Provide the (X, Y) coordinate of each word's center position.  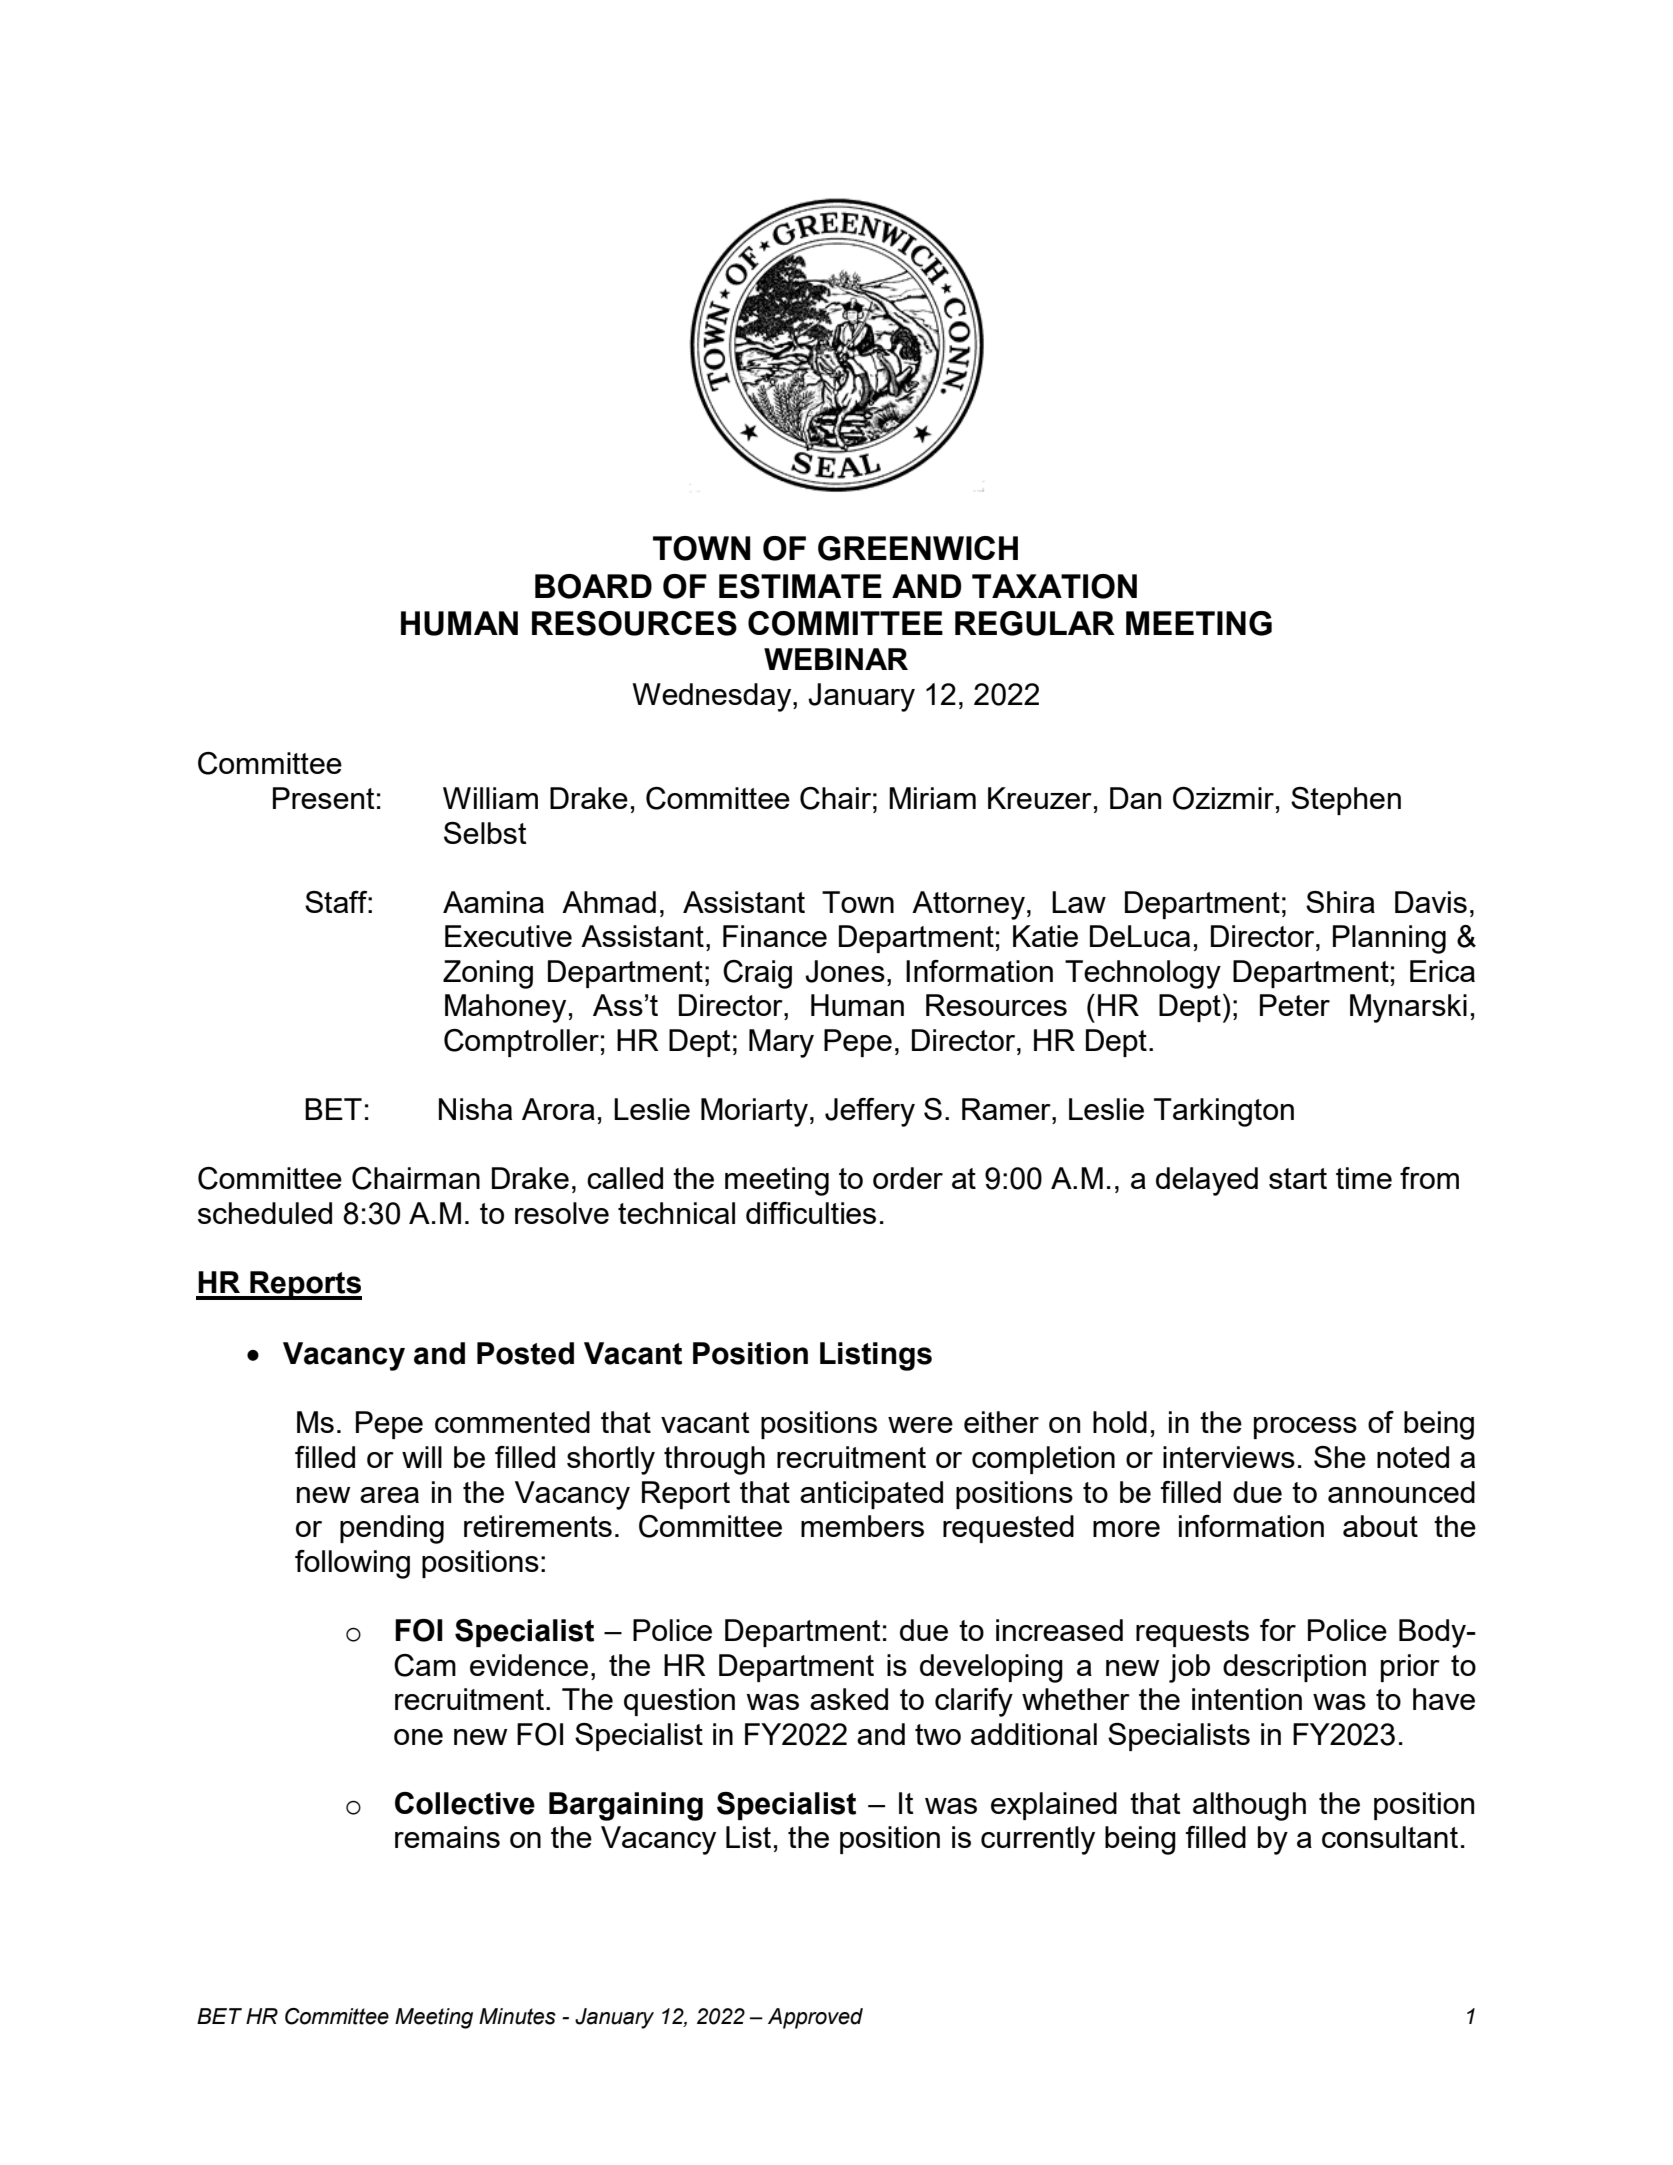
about (1380, 1526)
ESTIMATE (800, 586)
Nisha (475, 1109)
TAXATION (1054, 586)
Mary (781, 1043)
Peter (1295, 1005)
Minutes (517, 2016)
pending (392, 1529)
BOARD (593, 586)
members (862, 1526)
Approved (815, 2018)
